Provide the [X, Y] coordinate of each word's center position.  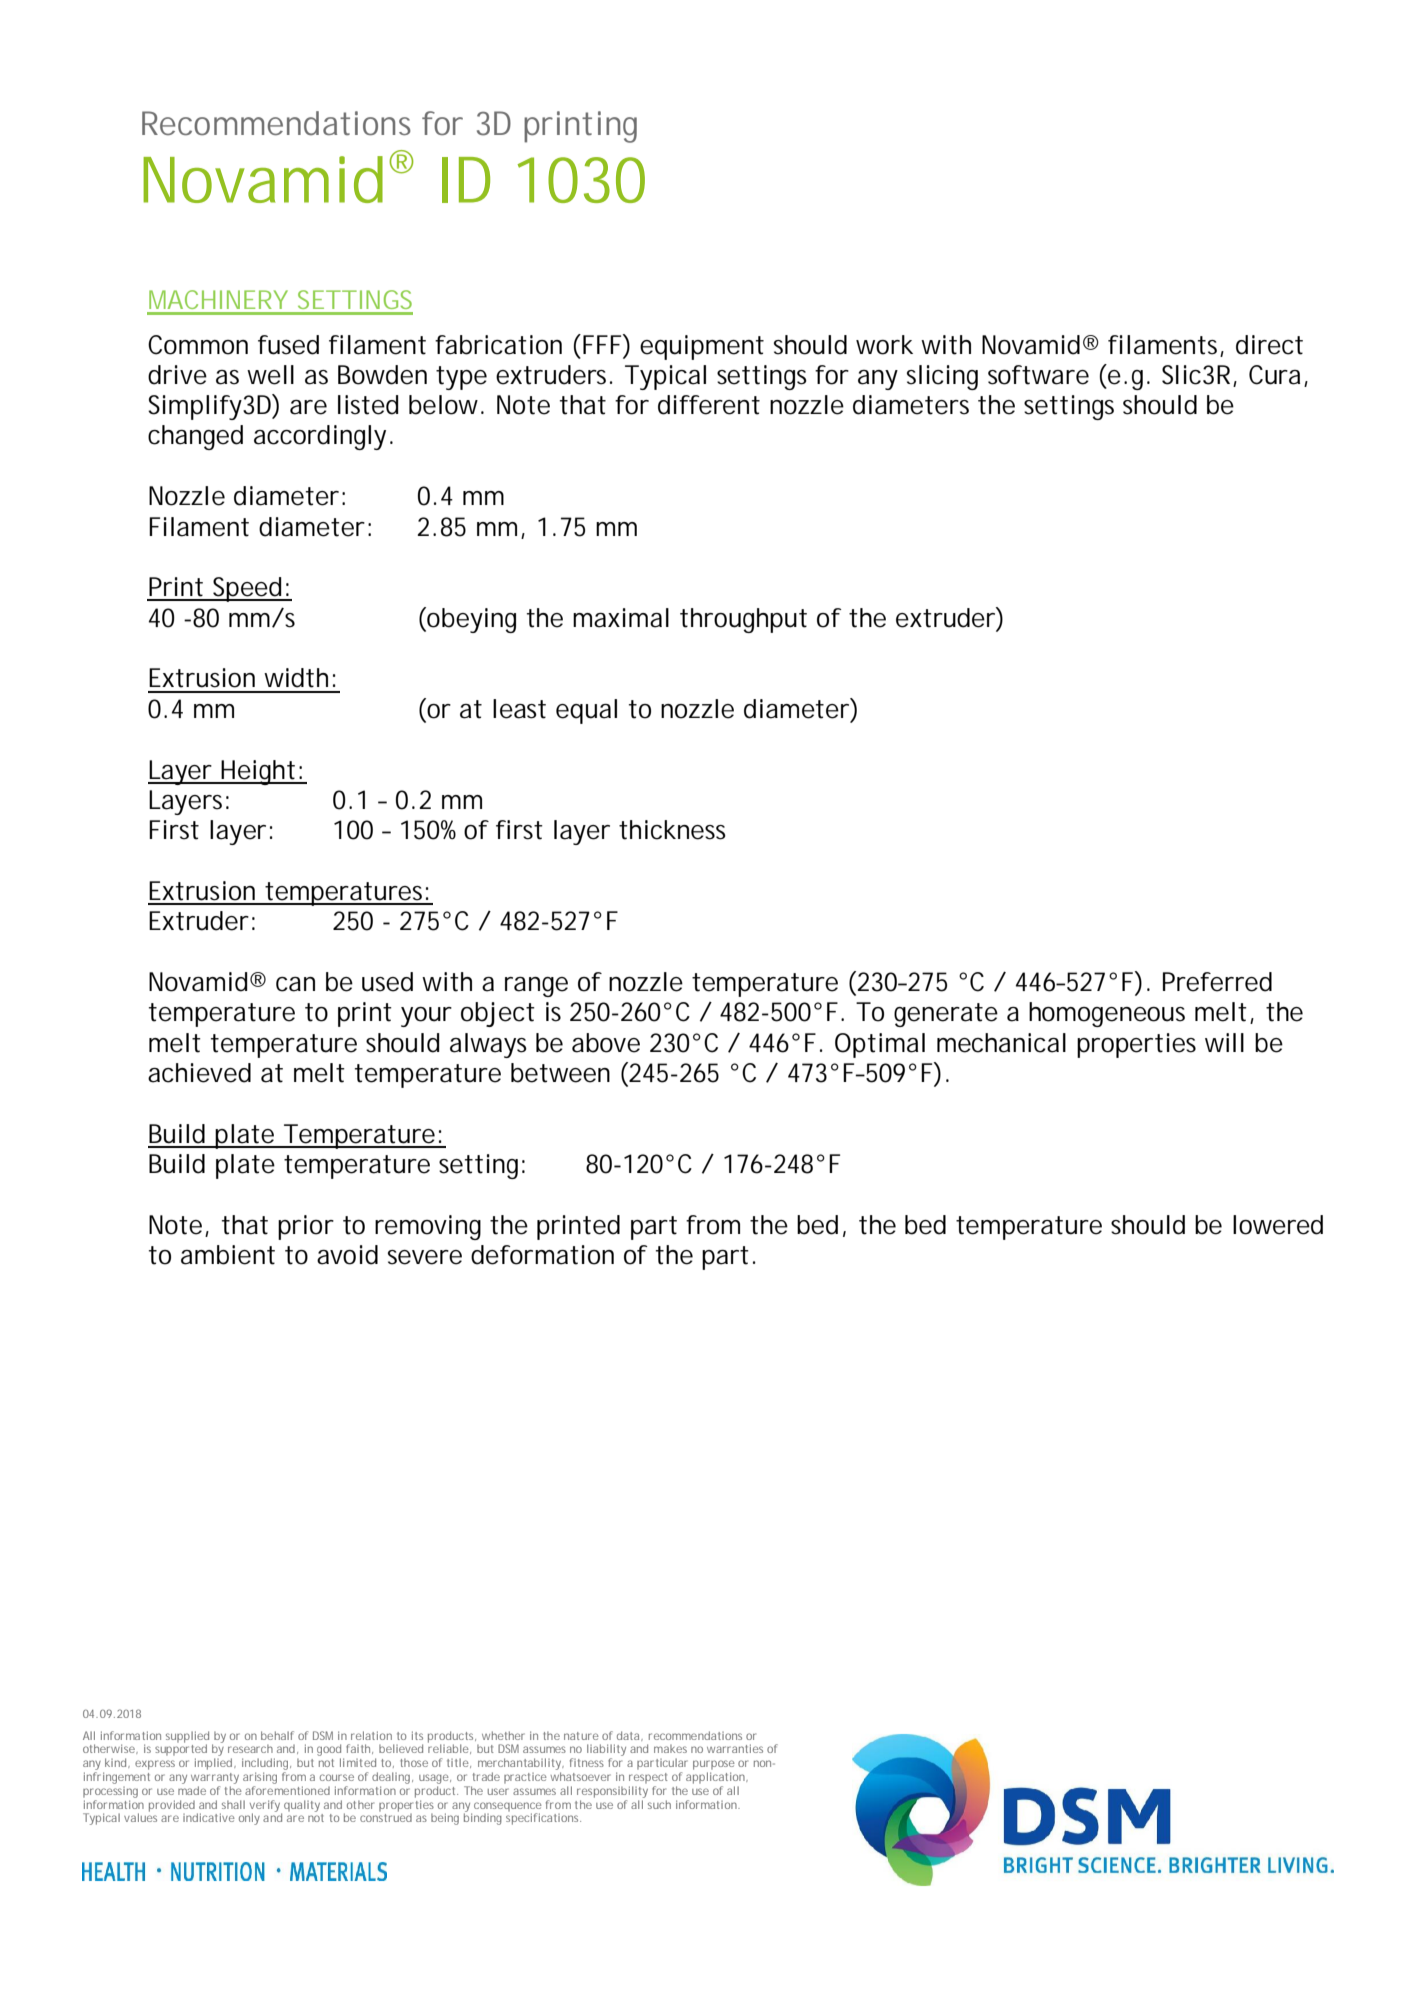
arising [260, 1779]
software [1038, 375]
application [716, 1779]
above [606, 1043]
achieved [199, 1073]
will [1224, 1042]
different [709, 405]
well [270, 375]
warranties [735, 1748]
